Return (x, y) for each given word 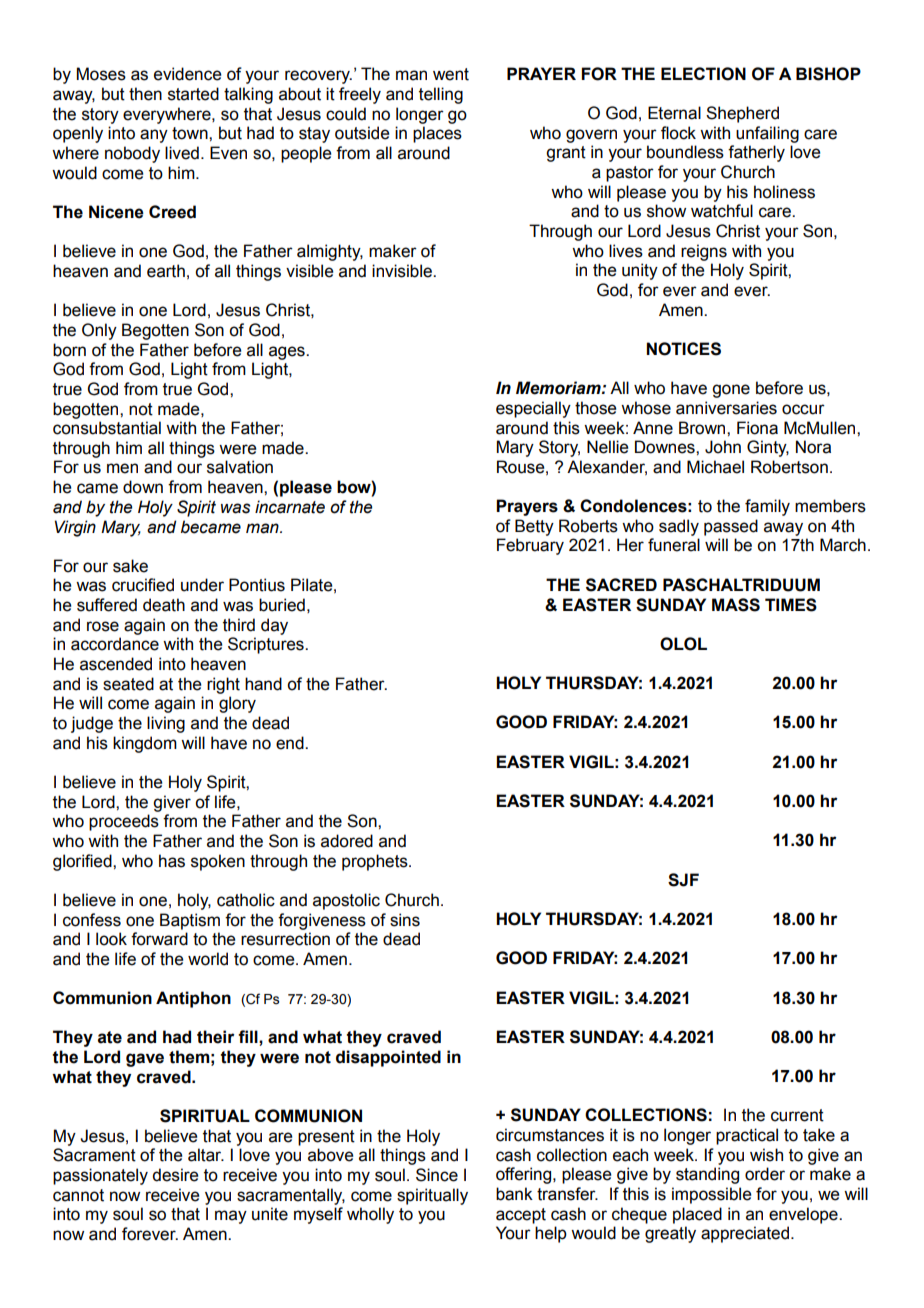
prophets (376, 862)
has (172, 861)
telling (441, 95)
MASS (736, 605)
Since (437, 1175)
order (765, 1174)
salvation (240, 467)
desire (175, 1175)
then (145, 94)
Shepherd (742, 114)
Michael (715, 467)
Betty (534, 527)
